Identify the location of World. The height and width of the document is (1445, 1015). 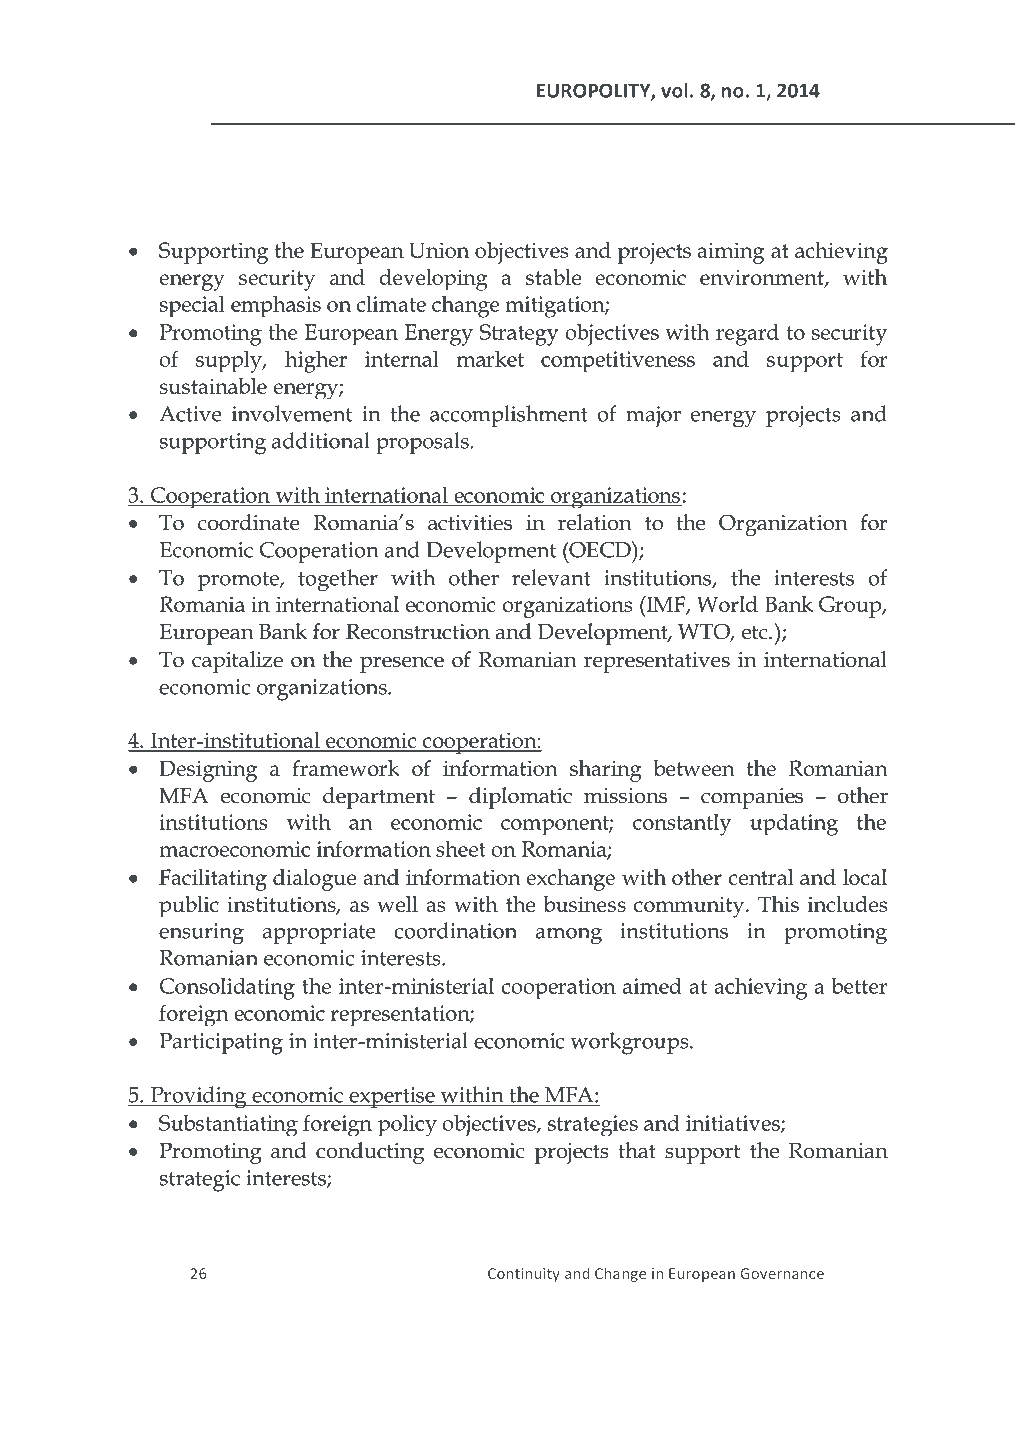
(727, 604).
